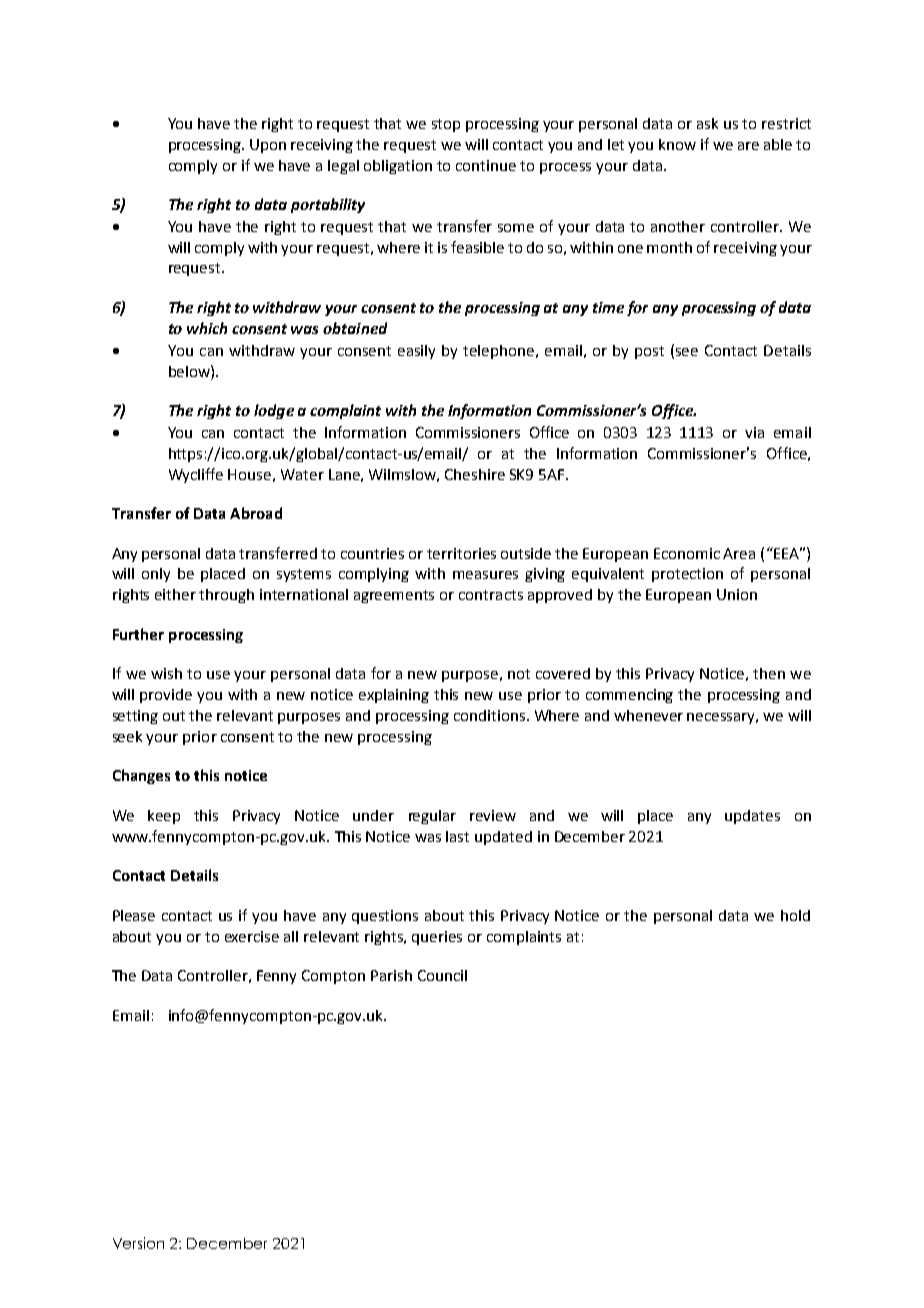 The image size is (924, 1308). What do you see at coordinates (486, 165) in the document?
I see `continue` at bounding box center [486, 165].
